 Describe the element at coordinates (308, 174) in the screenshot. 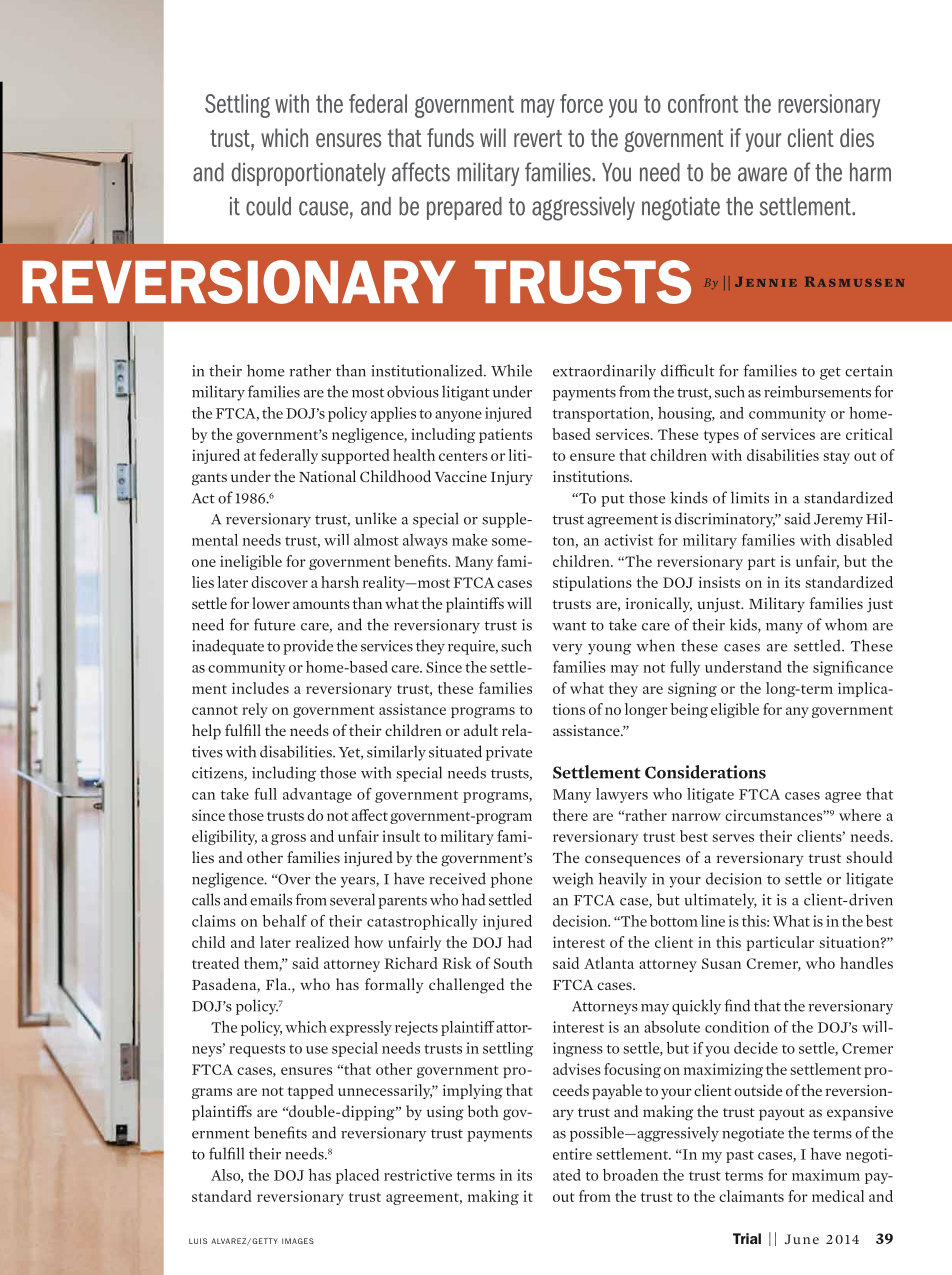

I see `disproportionately` at that location.
